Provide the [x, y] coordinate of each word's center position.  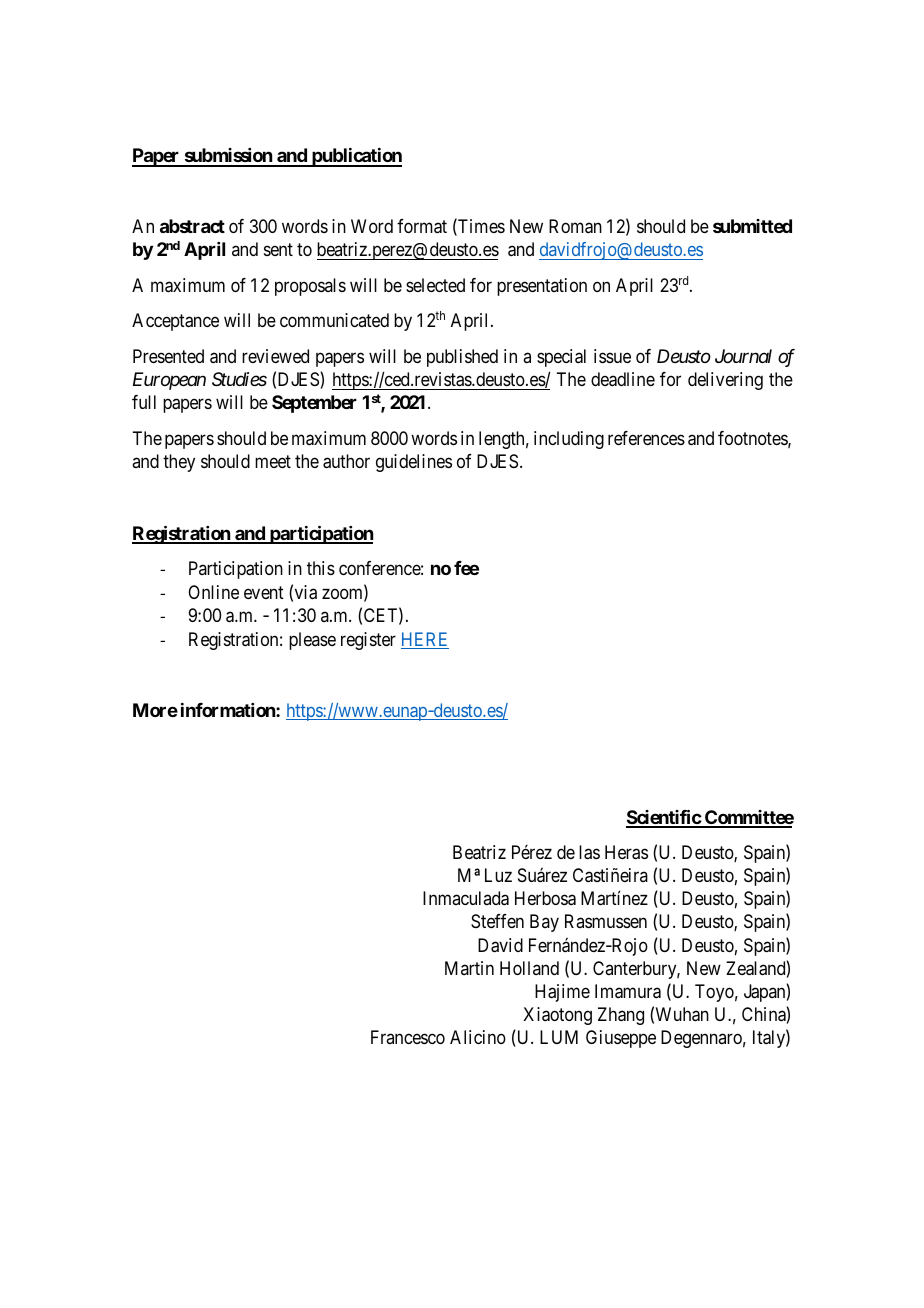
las [589, 852]
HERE [425, 640]
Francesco [408, 1037]
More [155, 710]
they [179, 463]
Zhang [621, 1016]
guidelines [414, 463]
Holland [529, 968]
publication [356, 157]
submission [228, 157]
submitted [752, 226]
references [646, 438]
